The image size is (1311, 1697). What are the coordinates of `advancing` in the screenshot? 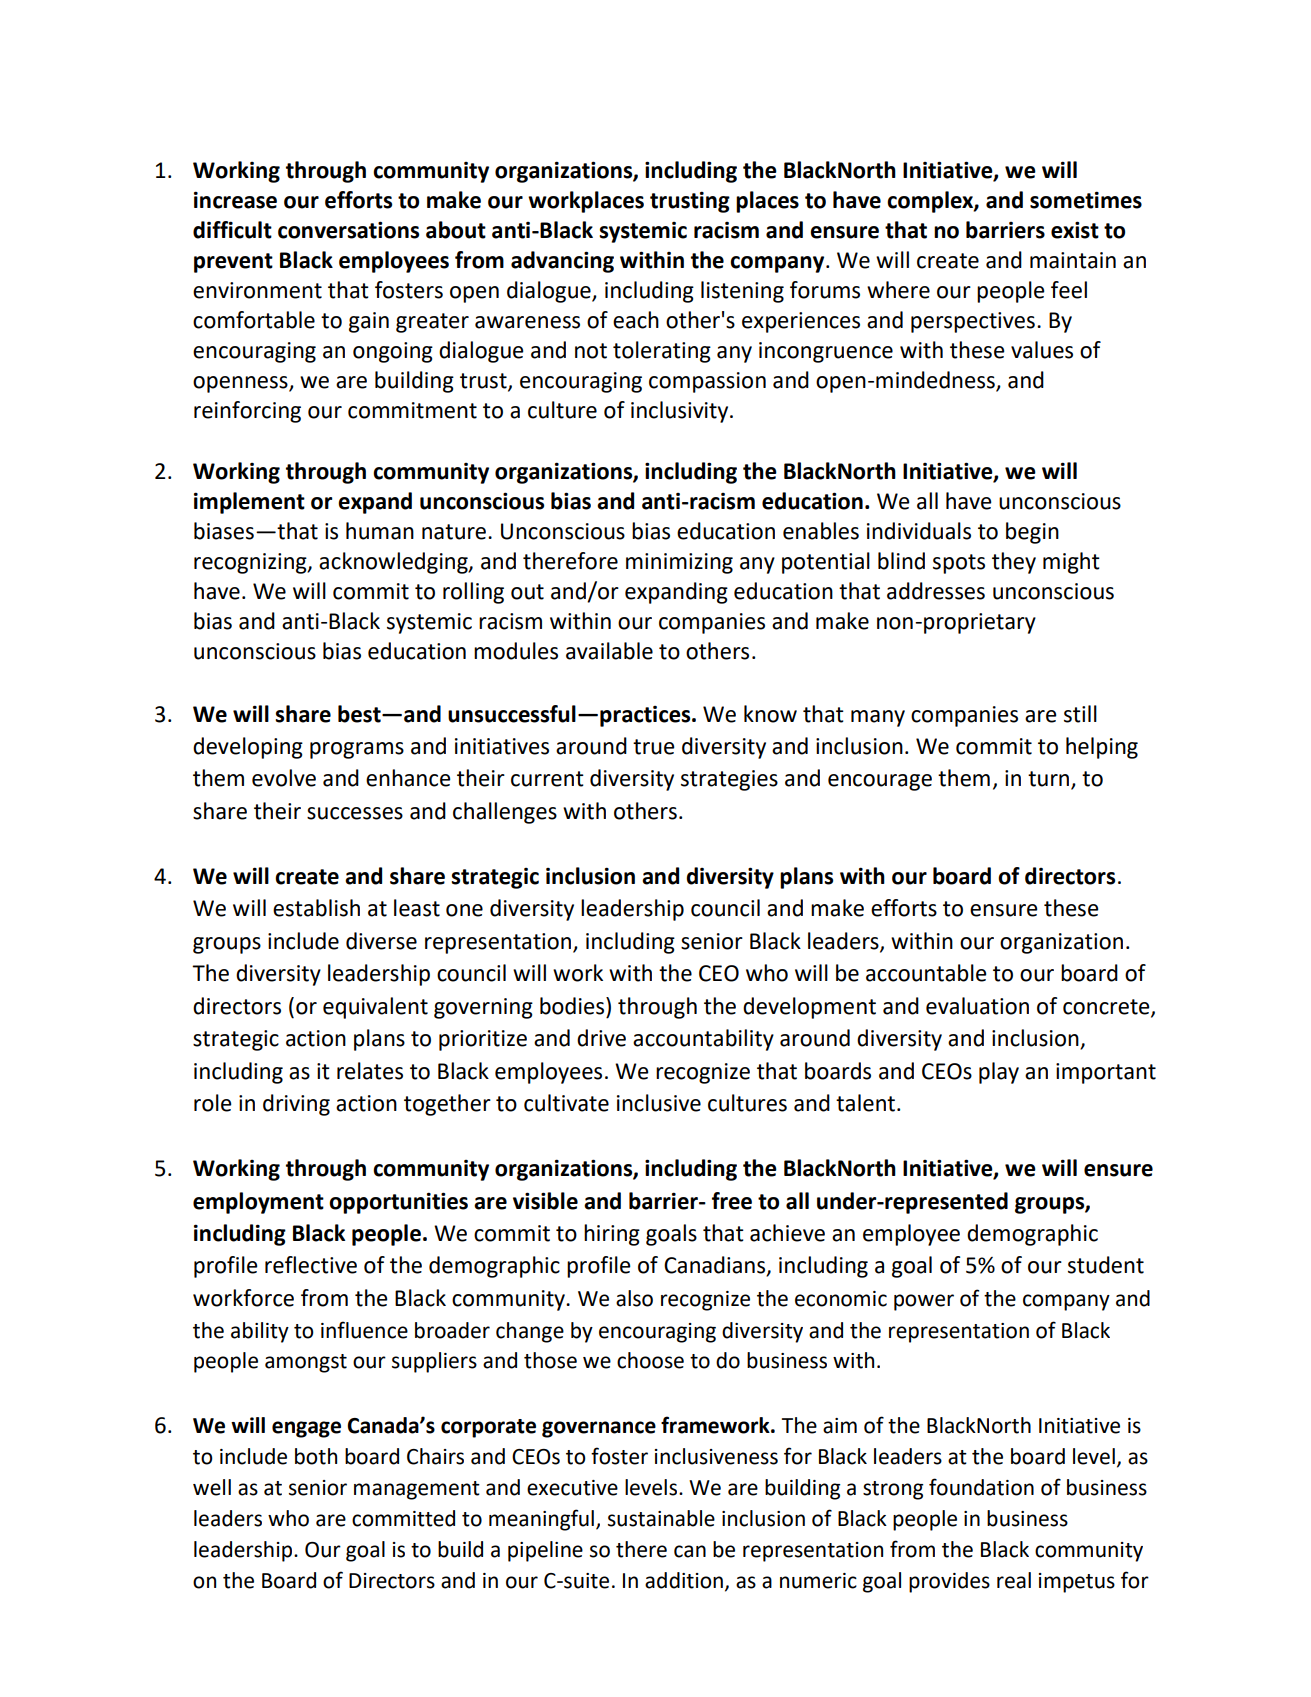 It's located at (562, 262).
